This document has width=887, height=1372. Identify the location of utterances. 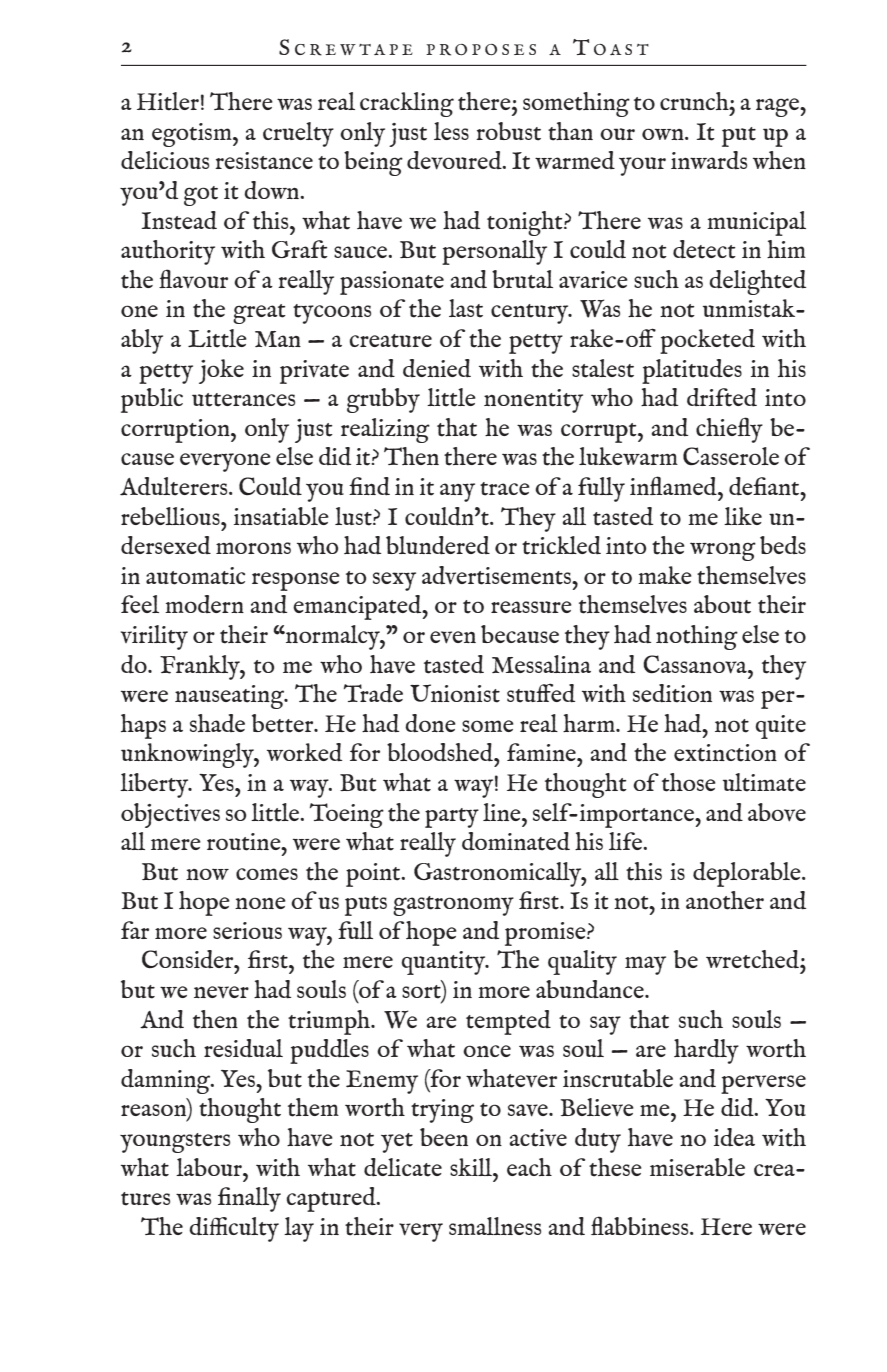
(243, 400).
